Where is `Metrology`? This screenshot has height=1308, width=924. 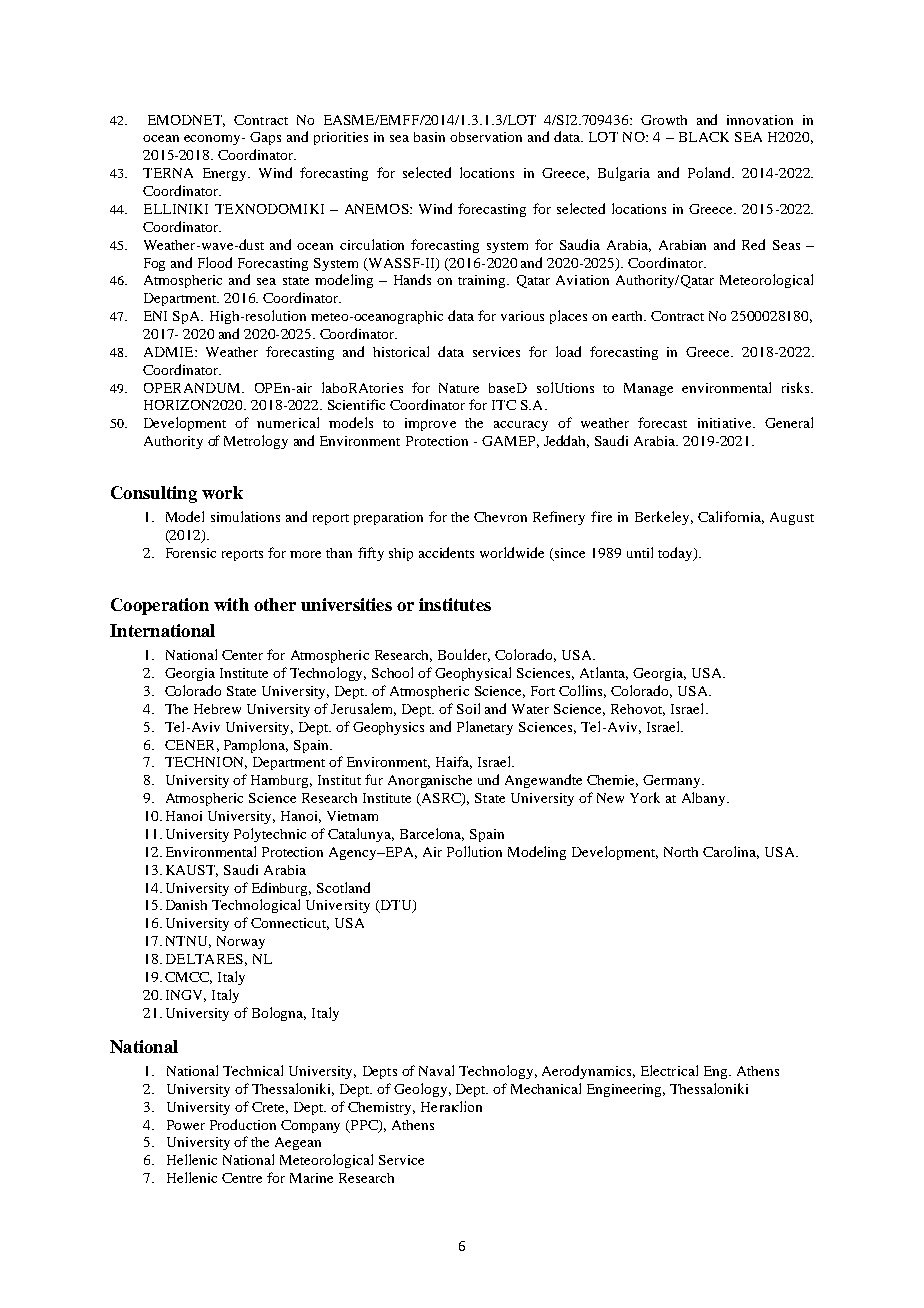 Metrology is located at coordinates (256, 442).
